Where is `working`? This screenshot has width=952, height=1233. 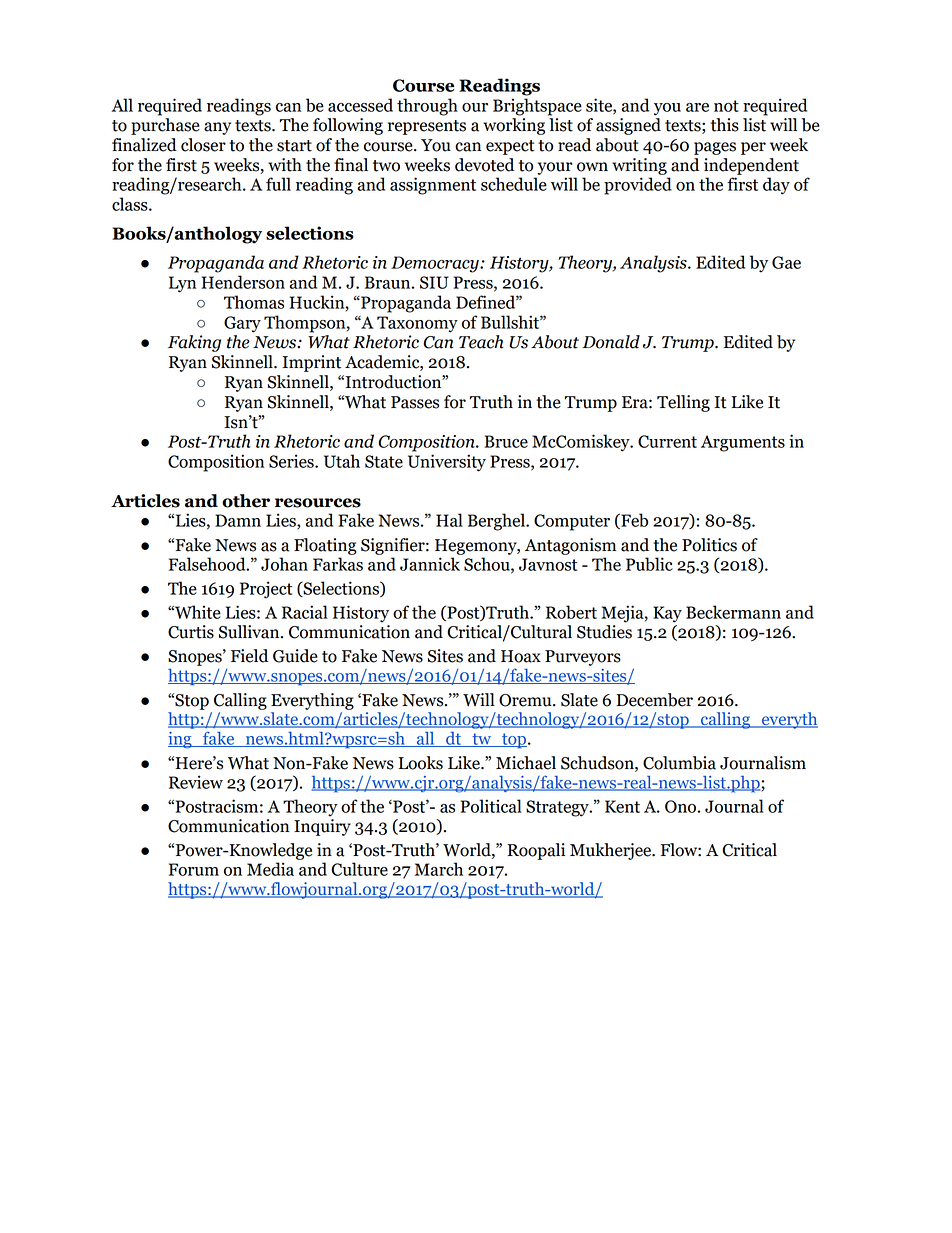 working is located at coordinates (514, 126).
